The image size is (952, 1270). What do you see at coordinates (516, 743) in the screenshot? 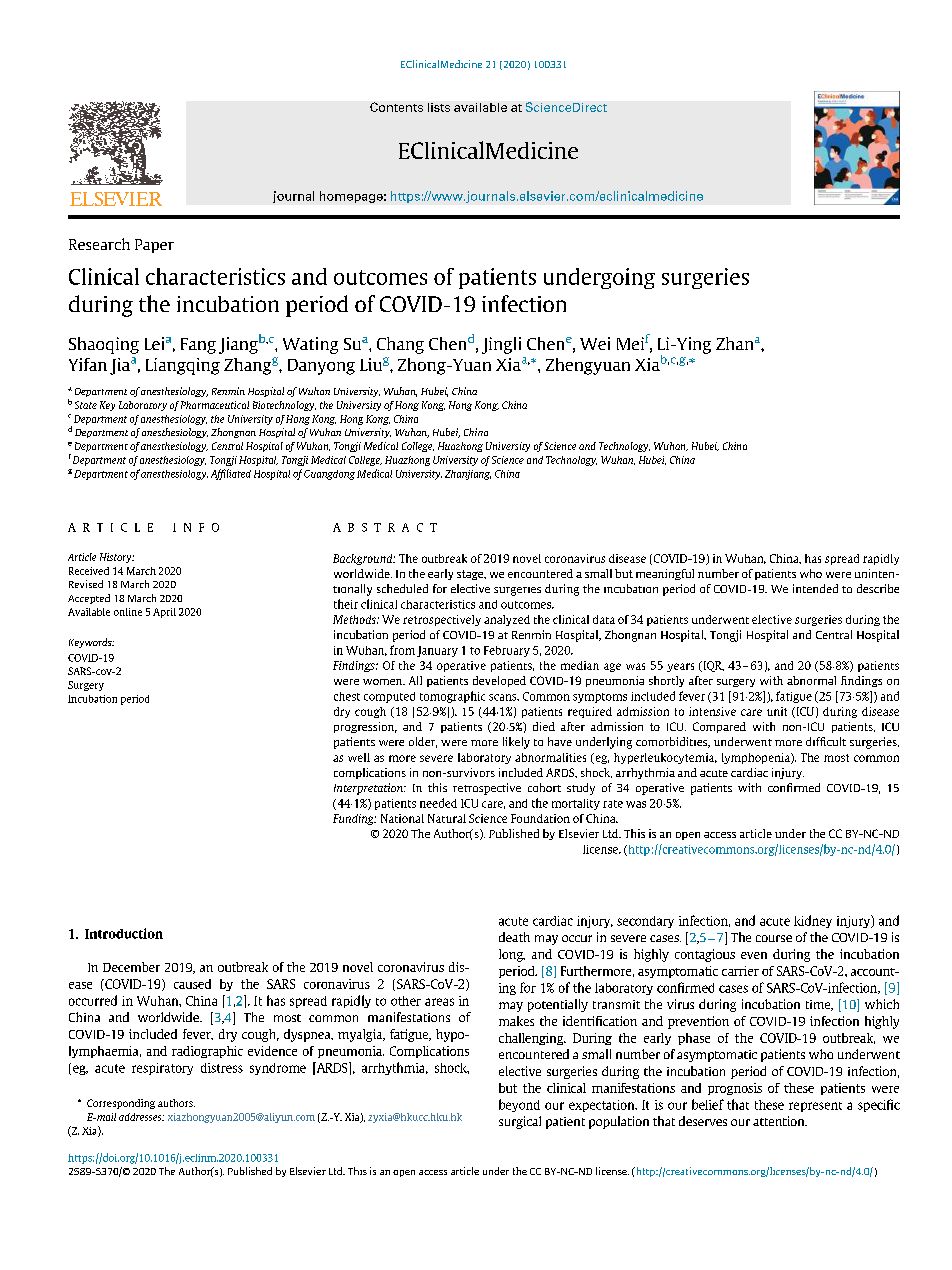
I see `likely` at bounding box center [516, 743].
